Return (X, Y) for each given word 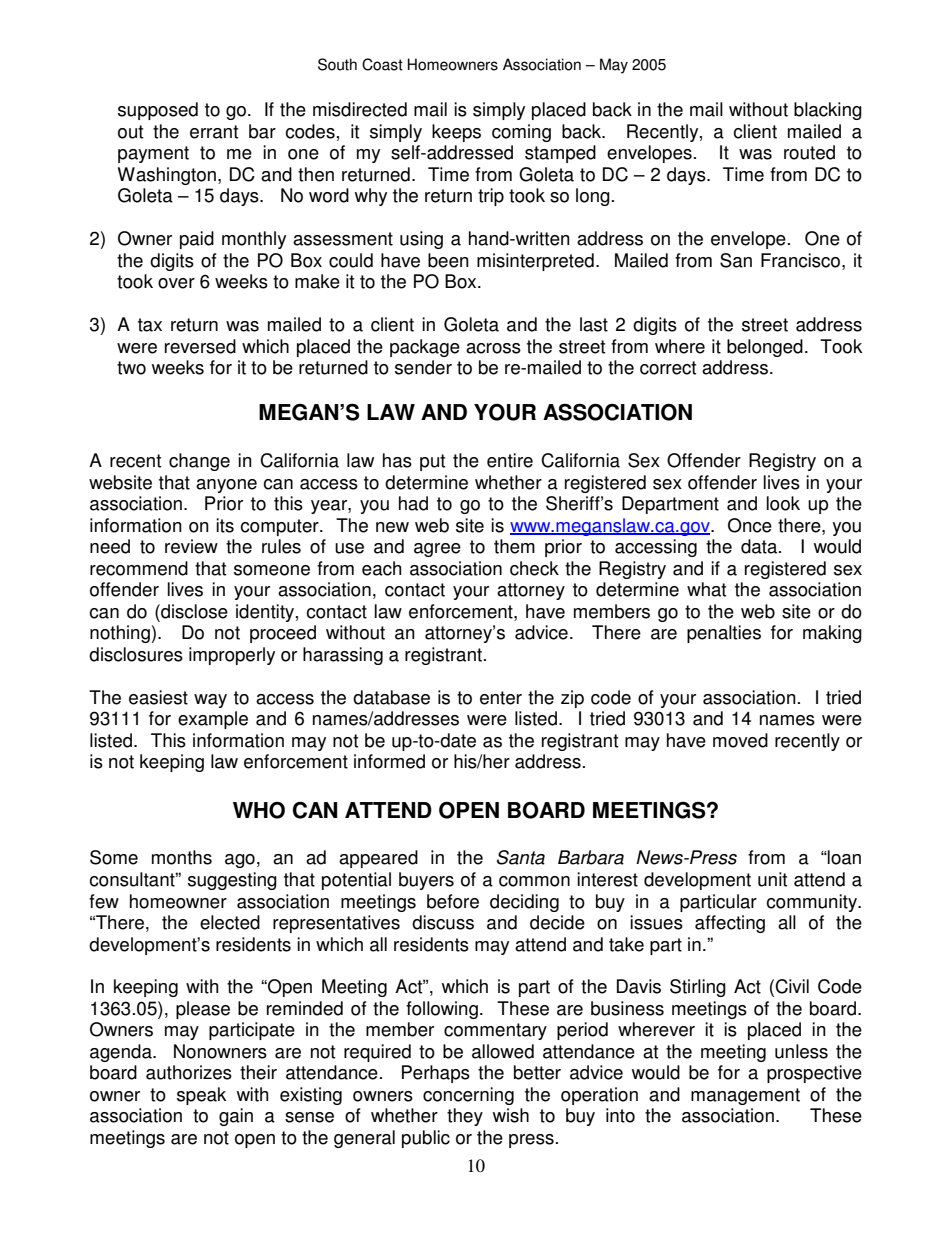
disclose (193, 611)
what (706, 589)
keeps (456, 133)
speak (202, 1096)
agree (437, 550)
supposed (158, 111)
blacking (828, 111)
